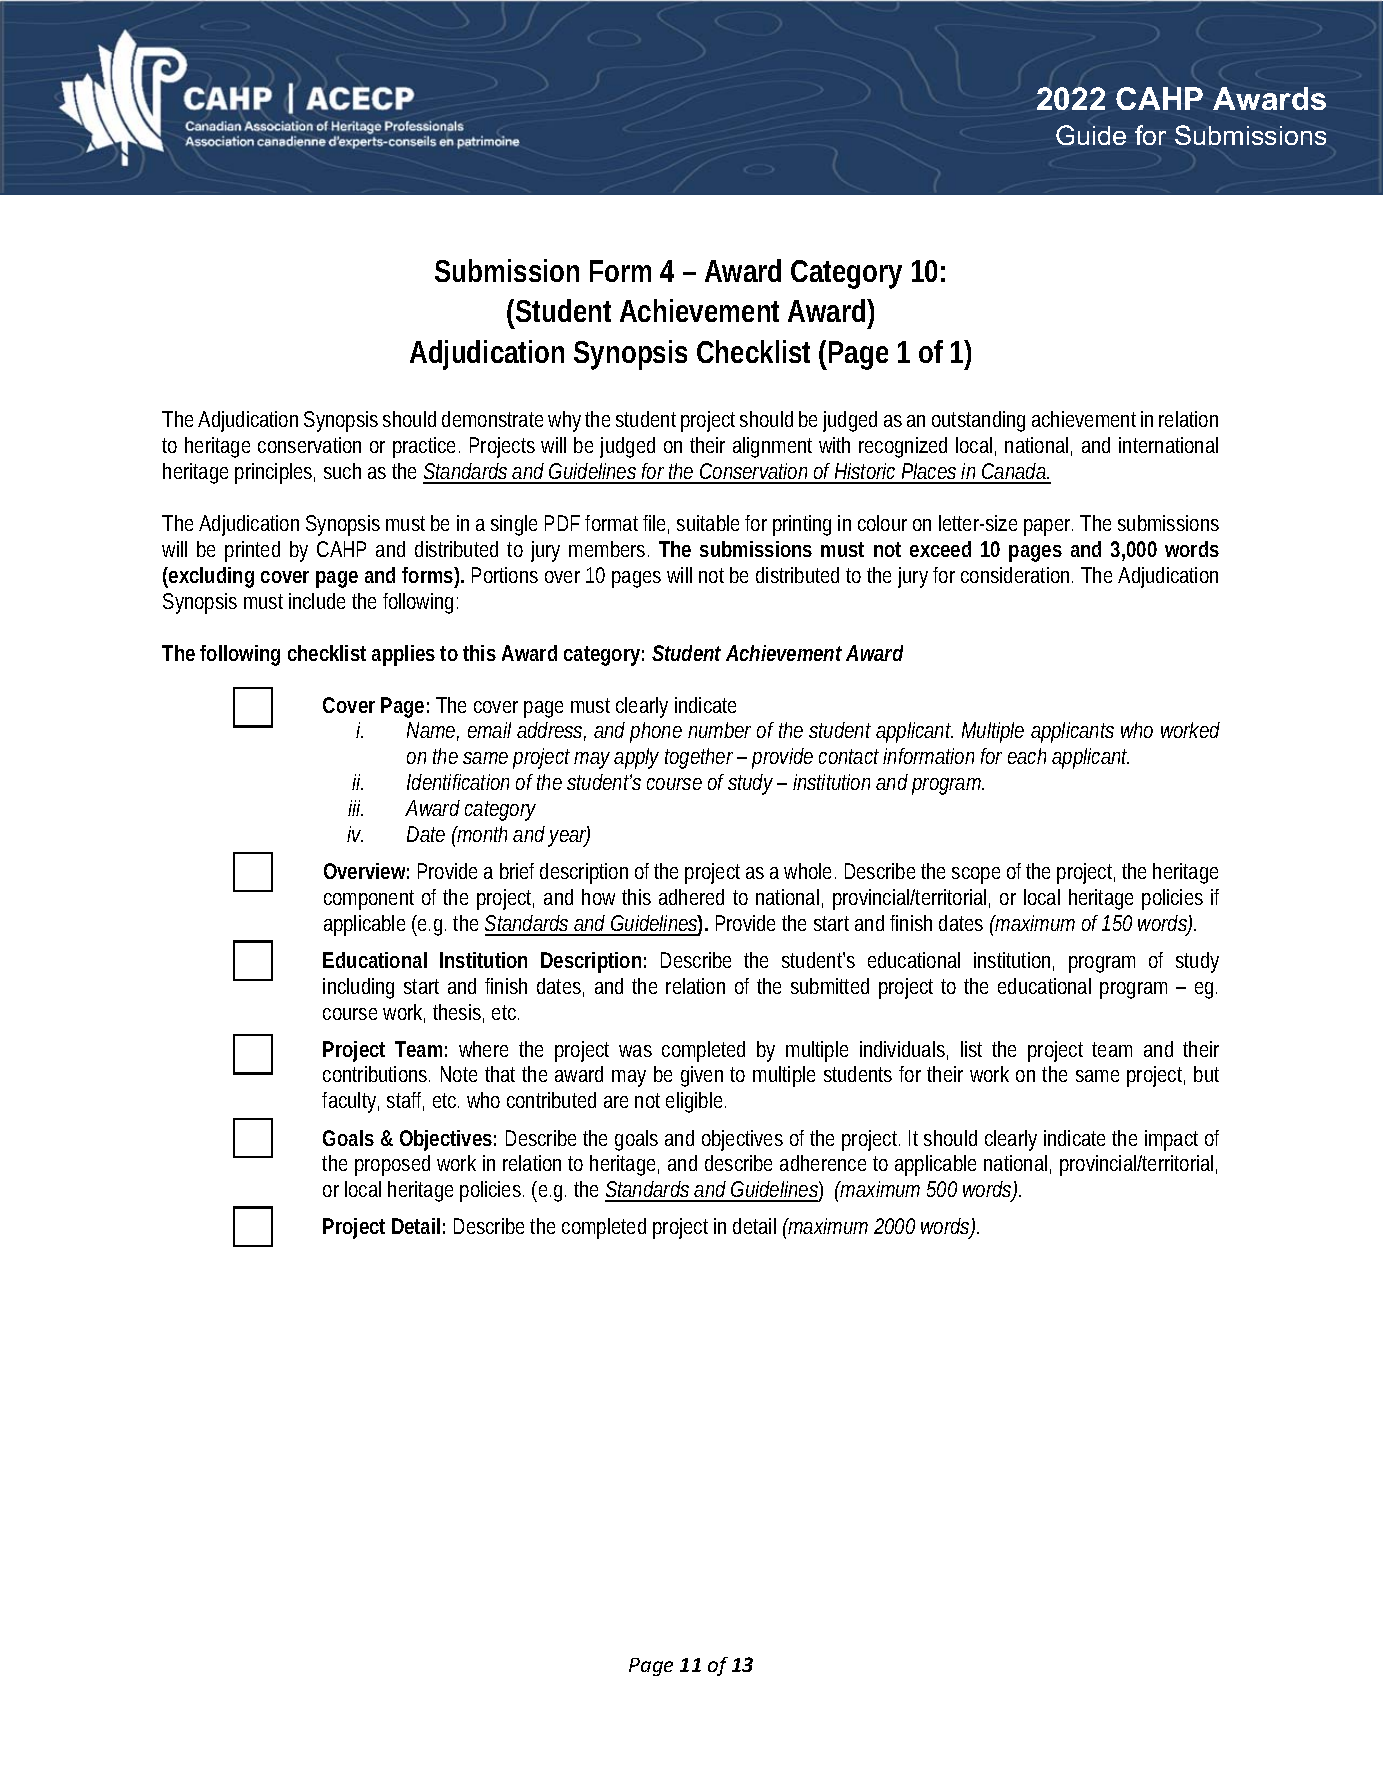  I want to click on such, so click(342, 471).
